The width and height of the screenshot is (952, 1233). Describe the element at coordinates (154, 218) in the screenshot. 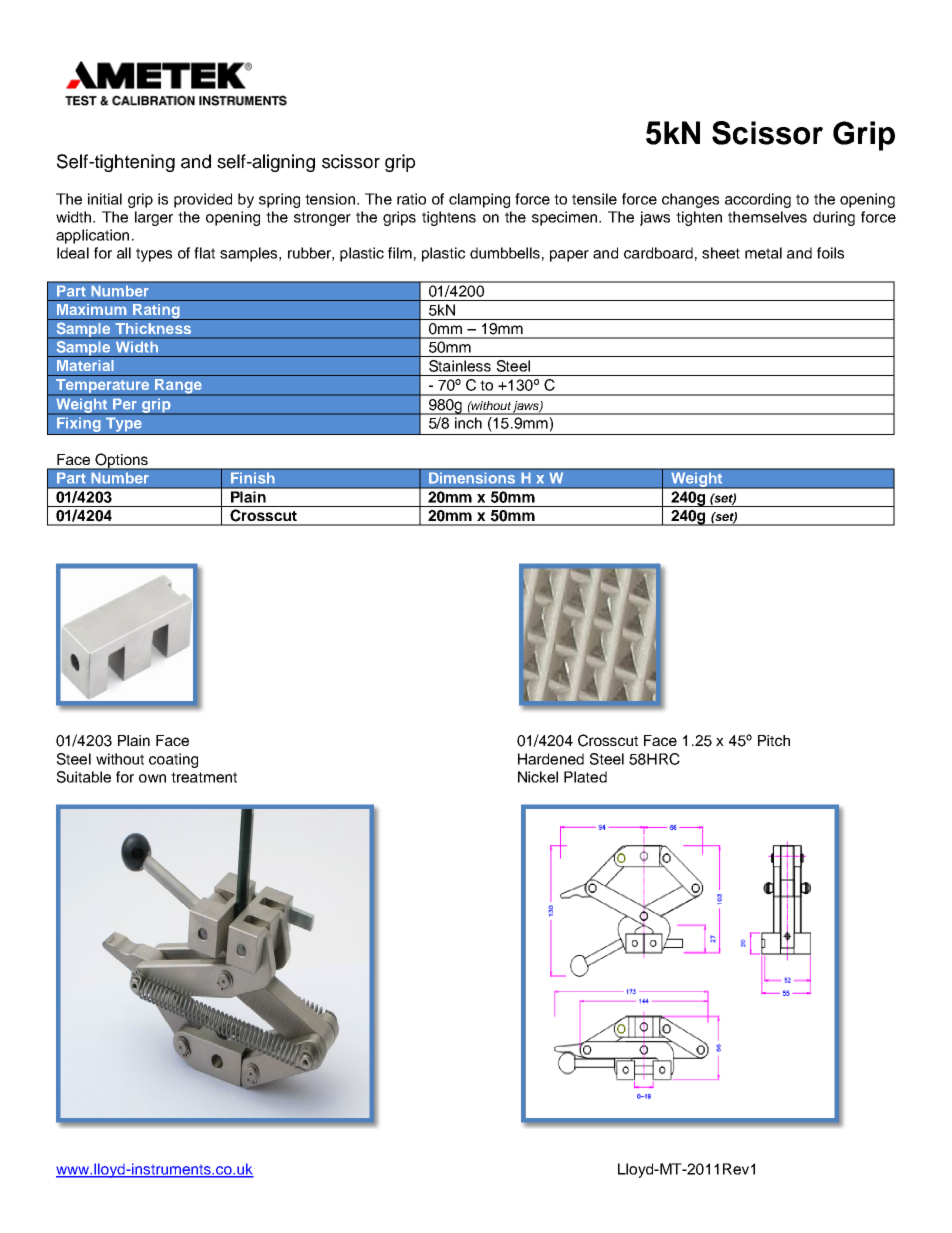

I see `larger` at that location.
